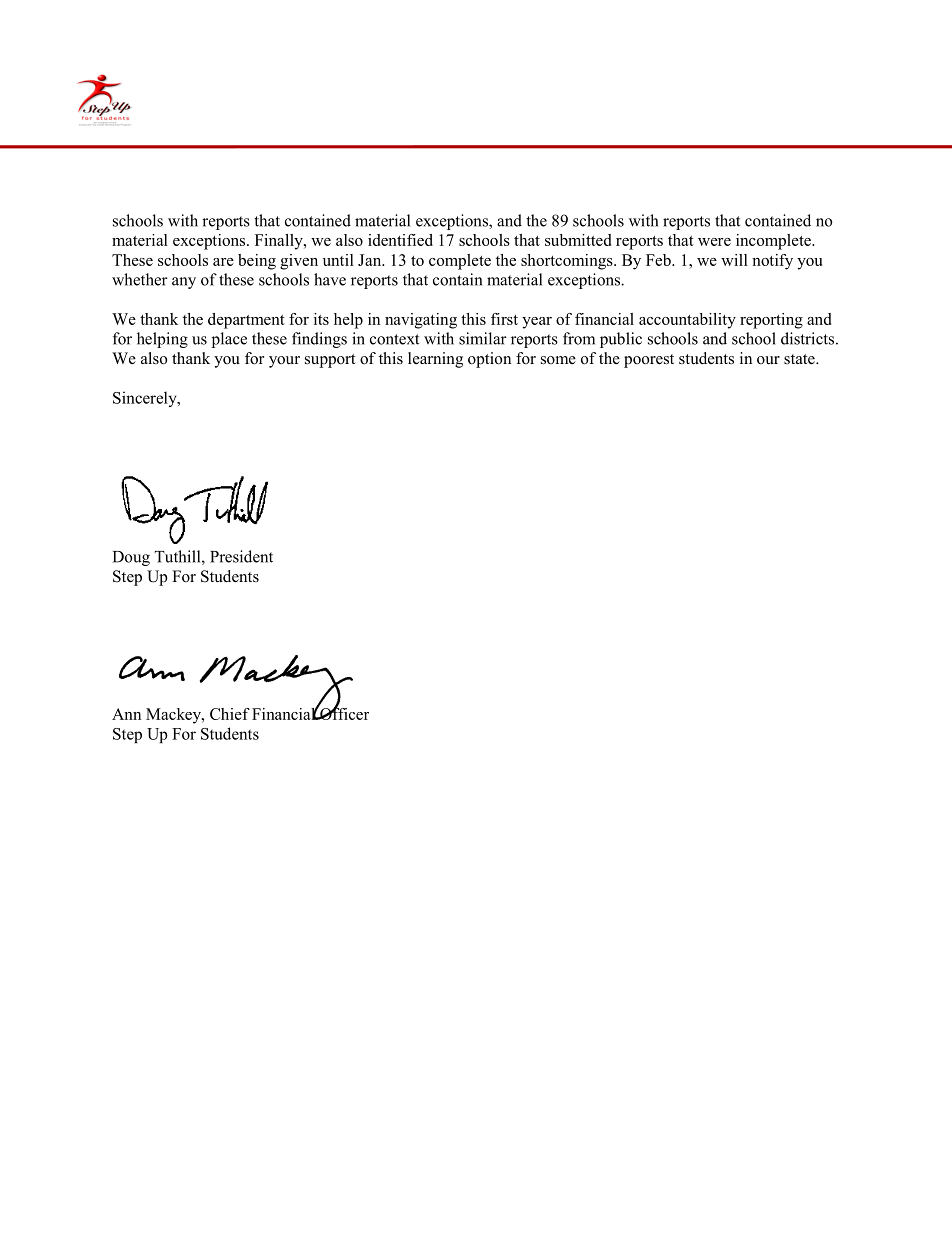  I want to click on President, so click(241, 556).
